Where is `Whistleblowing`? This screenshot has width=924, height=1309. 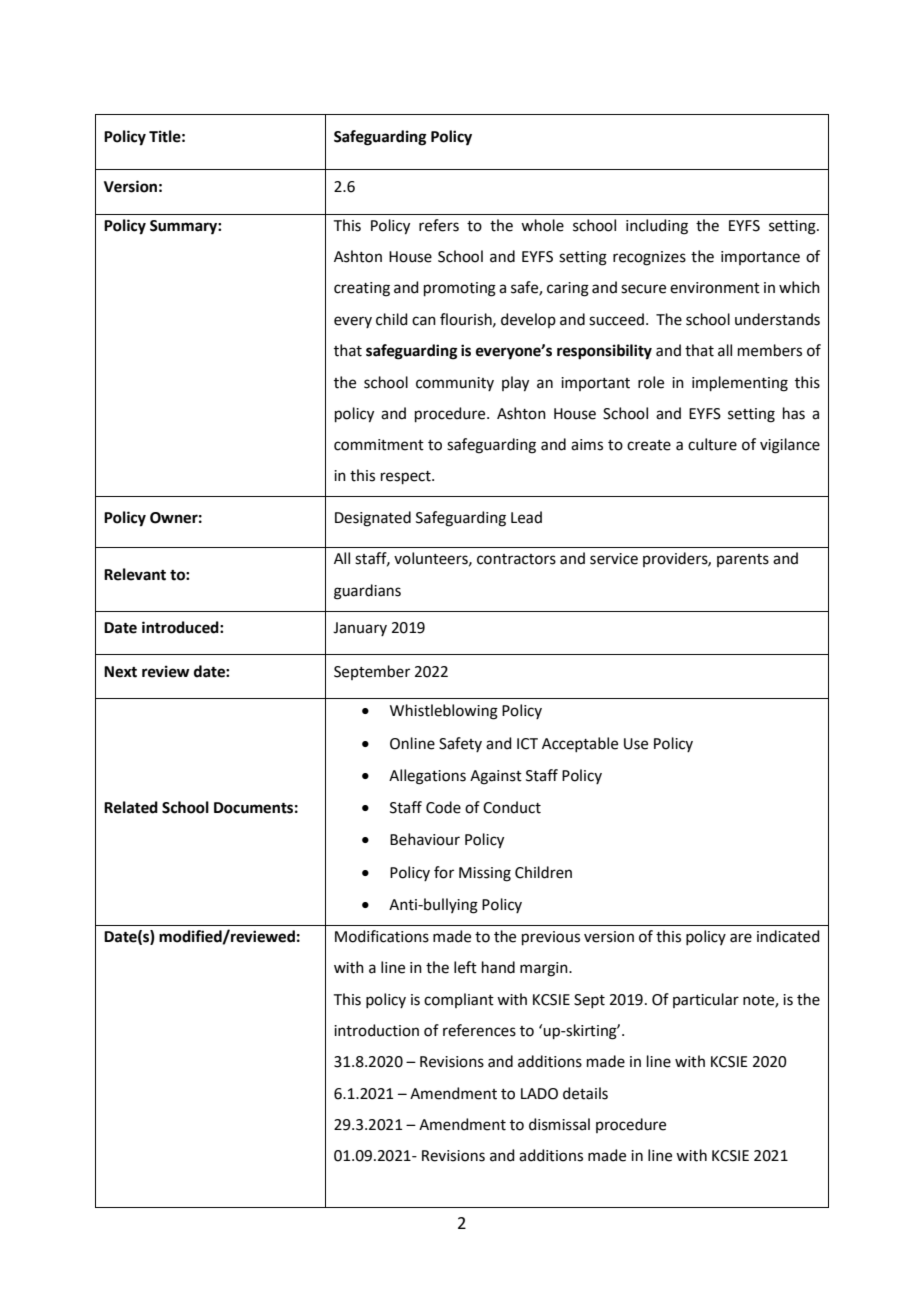 Whistleblowing is located at coordinates (444, 712).
